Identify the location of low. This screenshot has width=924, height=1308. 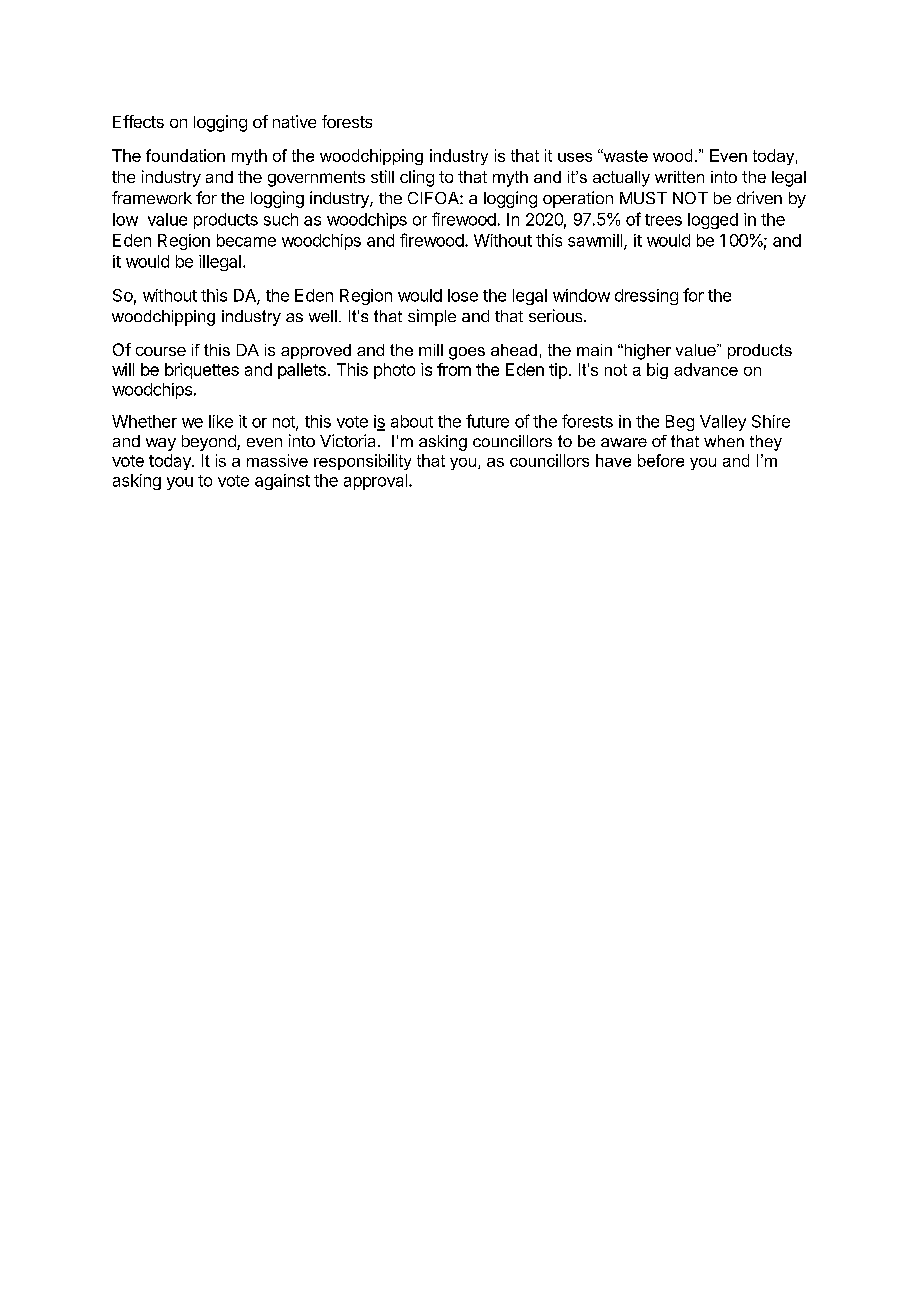
(125, 219).
